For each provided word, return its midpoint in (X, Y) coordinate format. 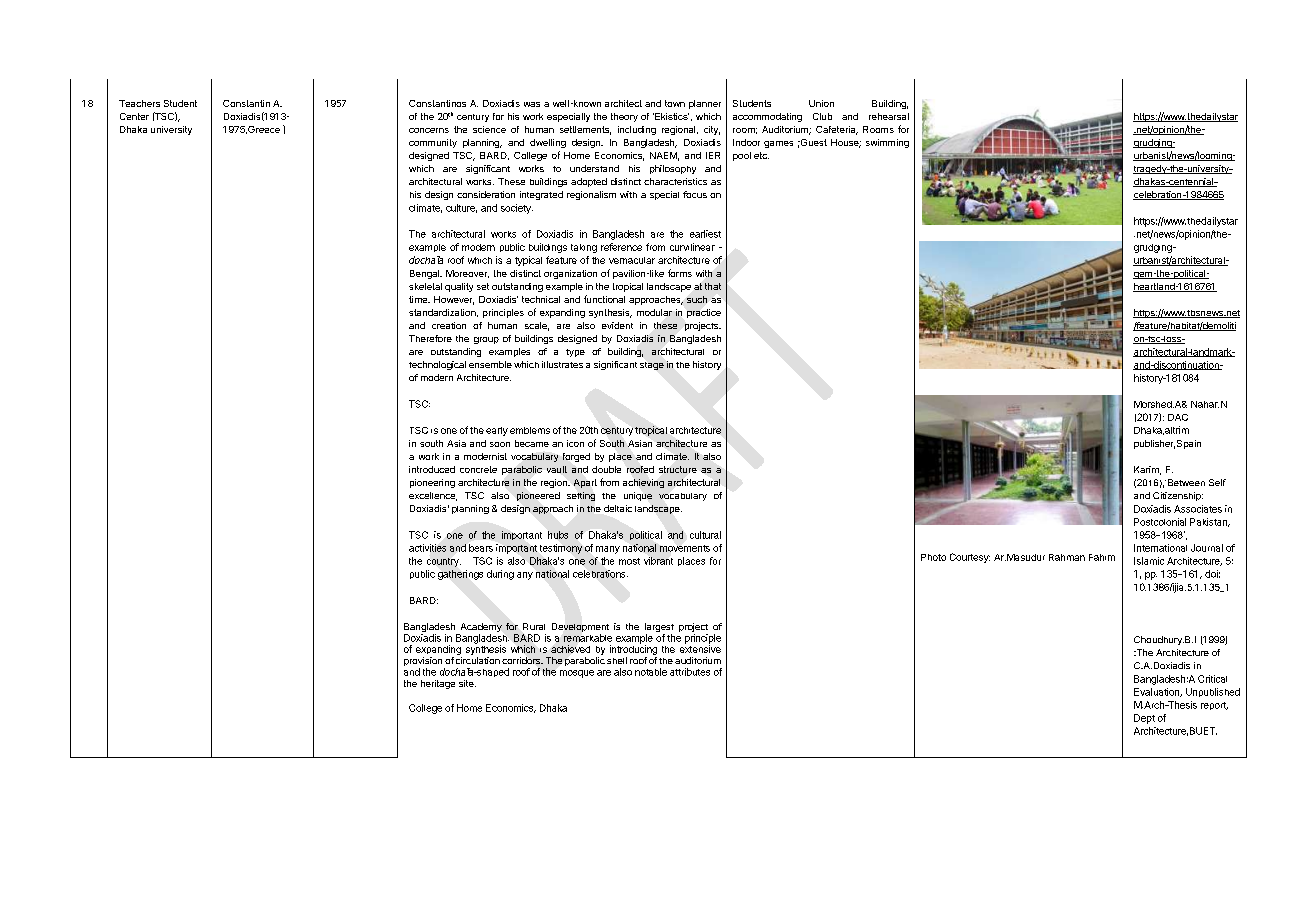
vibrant (658, 561)
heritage (438, 684)
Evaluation (1157, 692)
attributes (690, 672)
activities (427, 548)
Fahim (1102, 557)
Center (134, 116)
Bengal (425, 274)
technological (437, 365)
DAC (1178, 417)
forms (680, 273)
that (713, 286)
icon (575, 443)
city (712, 130)
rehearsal (889, 116)
